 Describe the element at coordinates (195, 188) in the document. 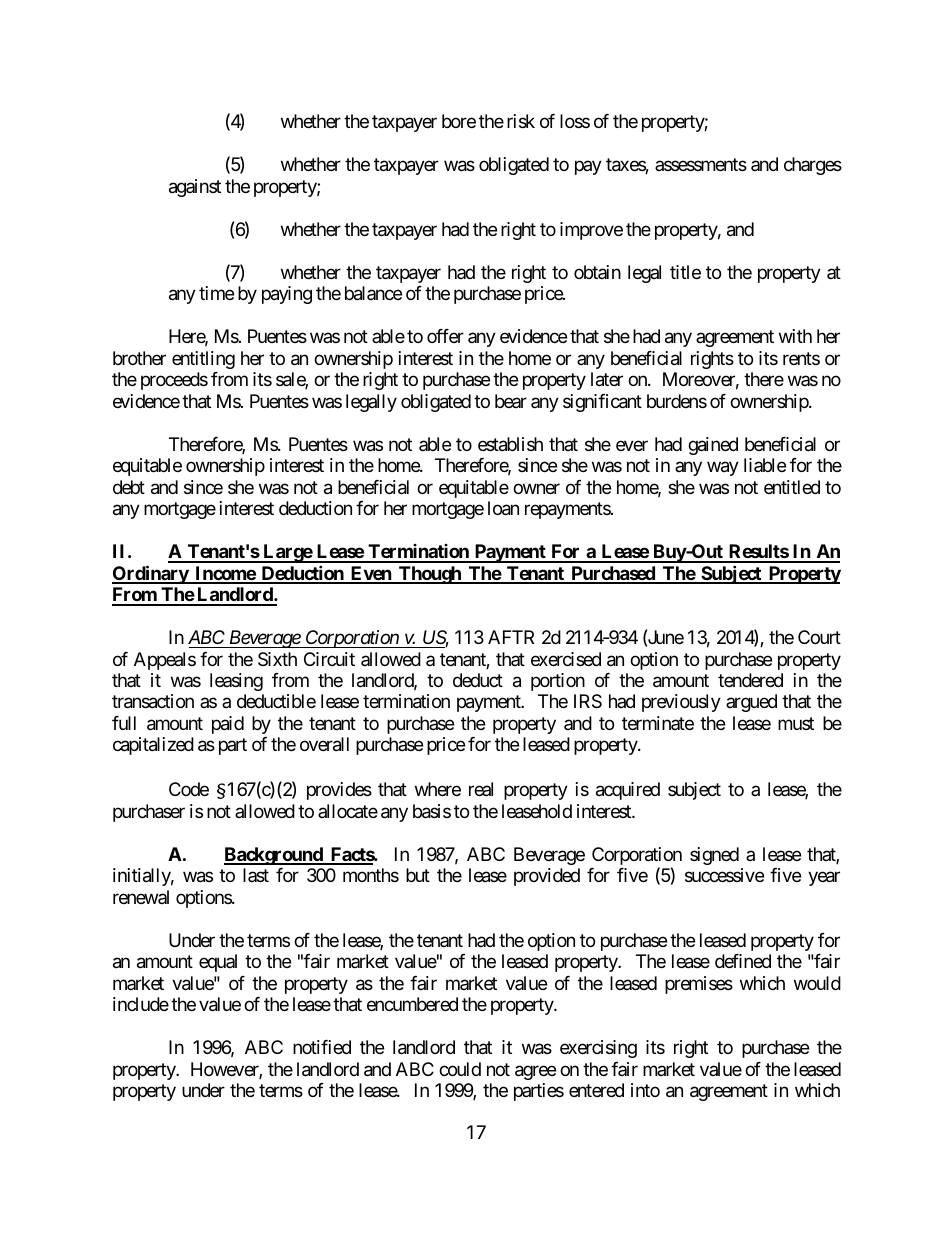

I see `against` at that location.
